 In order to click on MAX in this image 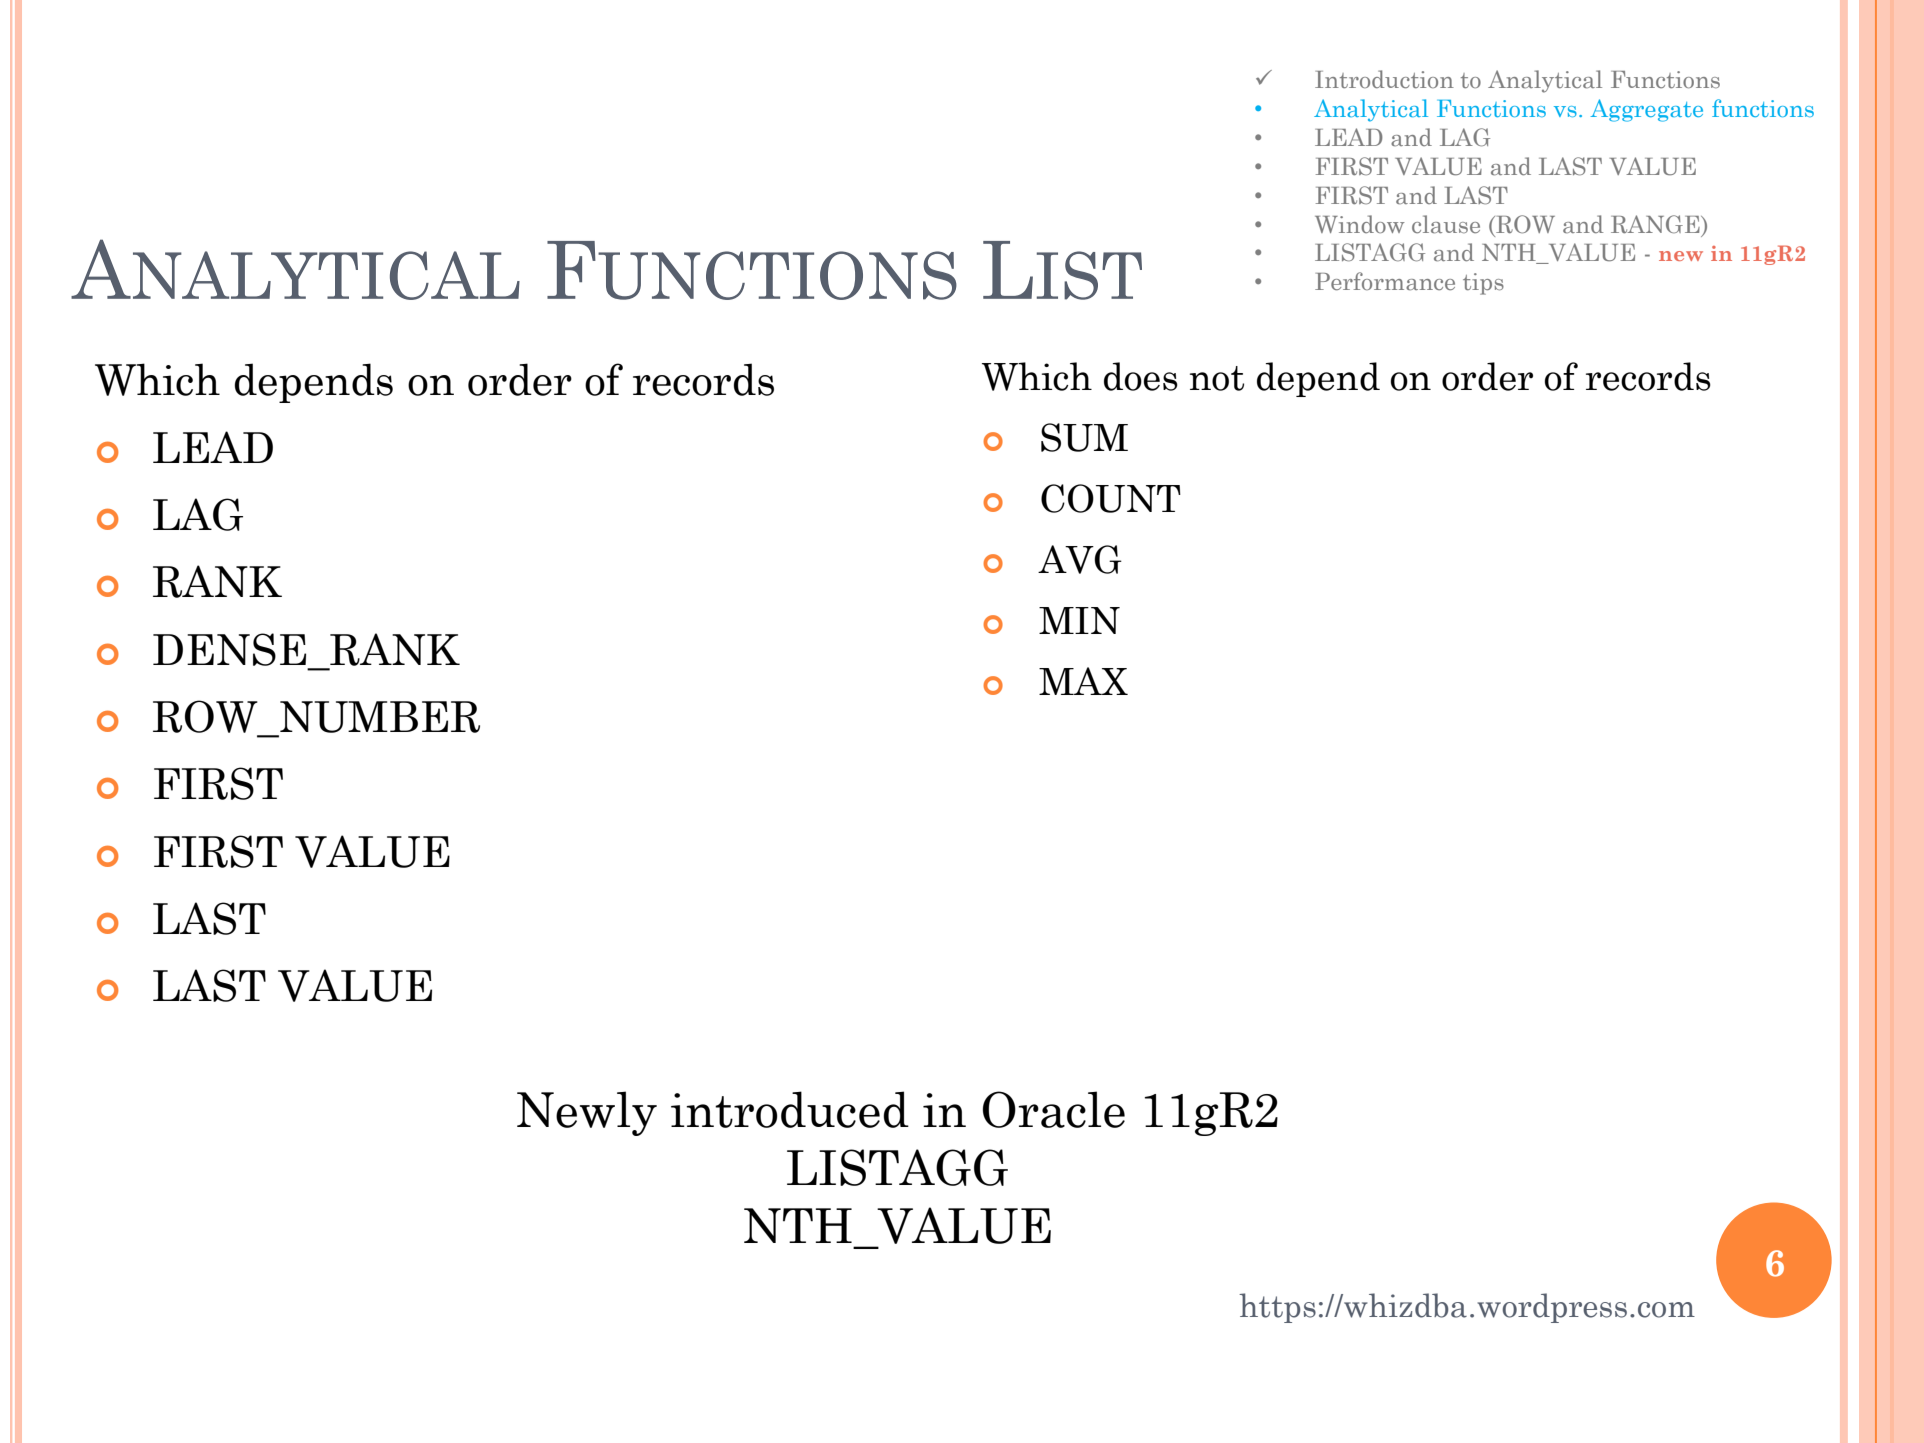, I will do `click(1083, 681)`.
